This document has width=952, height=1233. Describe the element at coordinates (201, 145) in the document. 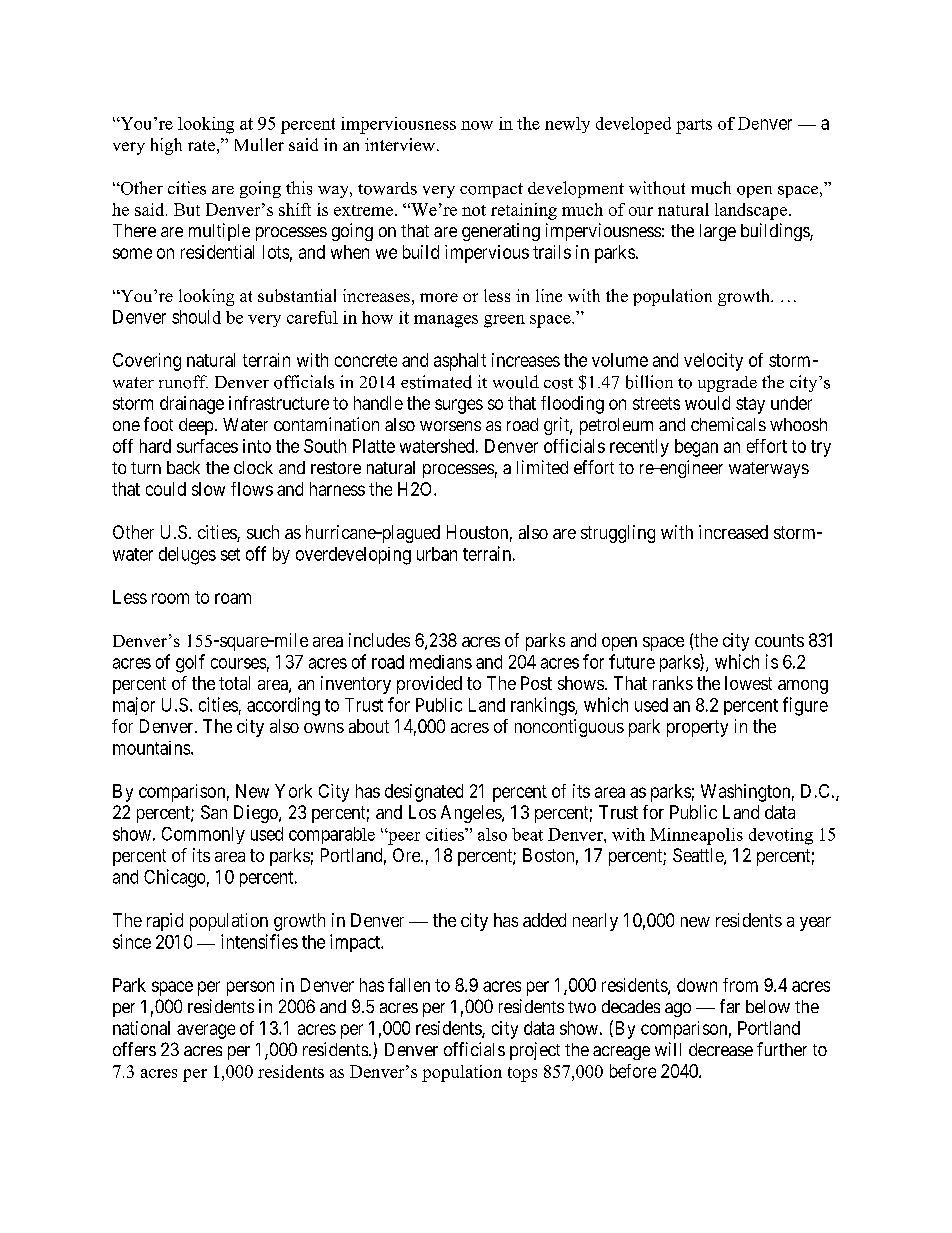

I see `rate` at that location.
